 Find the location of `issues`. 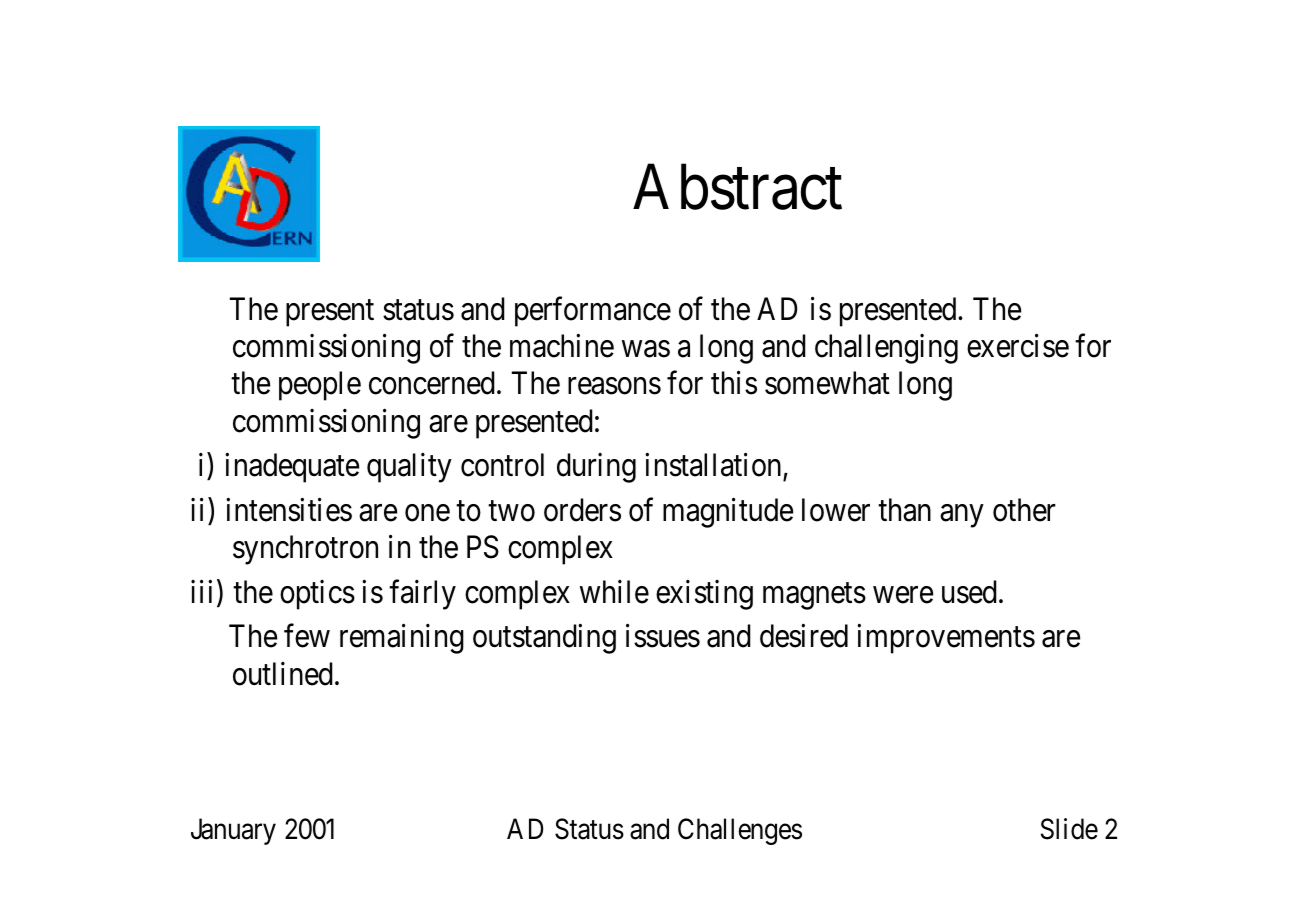

issues is located at coordinates (663, 636).
